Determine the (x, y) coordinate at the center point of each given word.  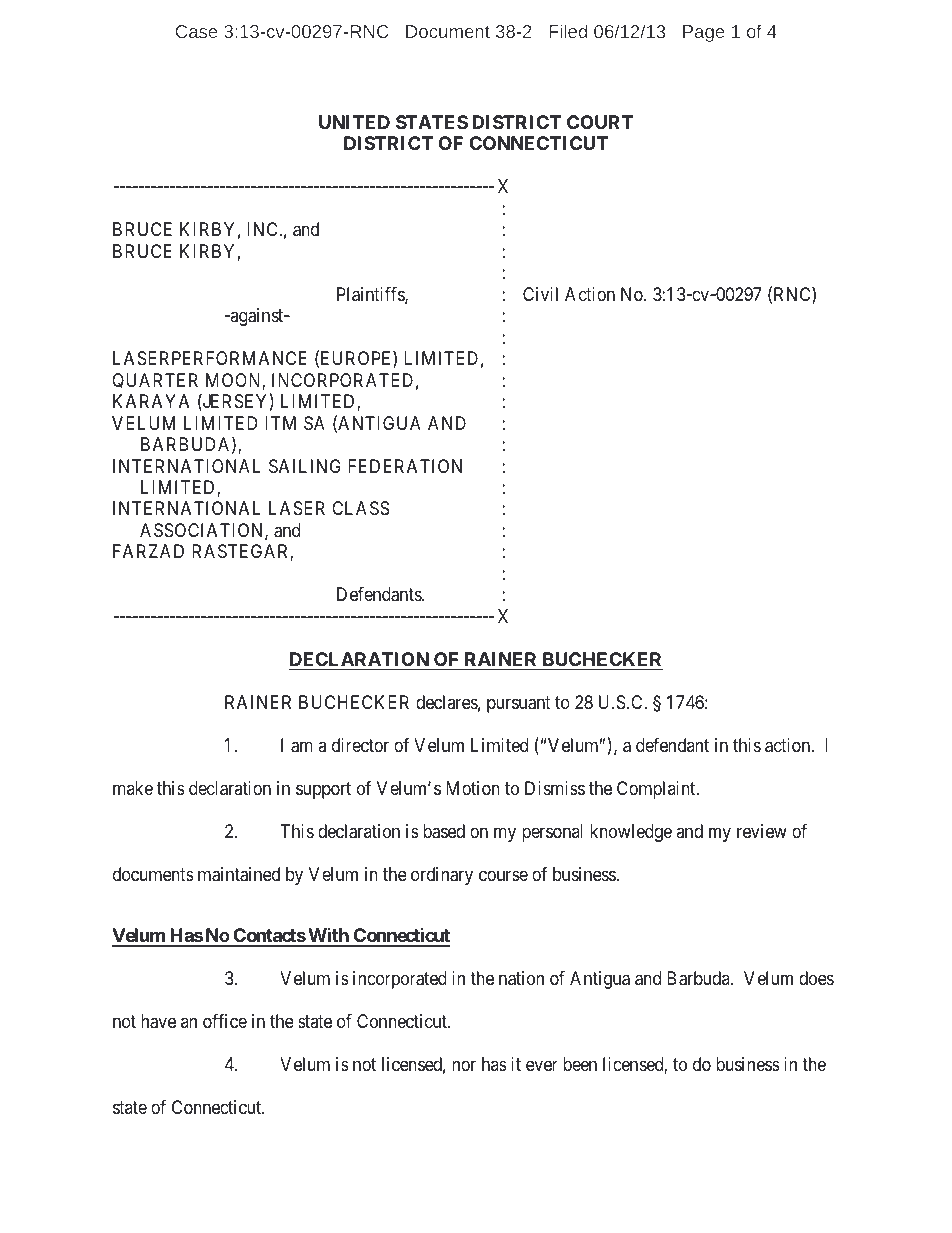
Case (196, 31)
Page (703, 33)
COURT (600, 122)
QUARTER (155, 381)
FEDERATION (405, 466)
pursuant (519, 704)
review (762, 831)
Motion (473, 788)
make (133, 788)
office (225, 1021)
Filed (568, 31)
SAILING (305, 466)
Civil (540, 294)
